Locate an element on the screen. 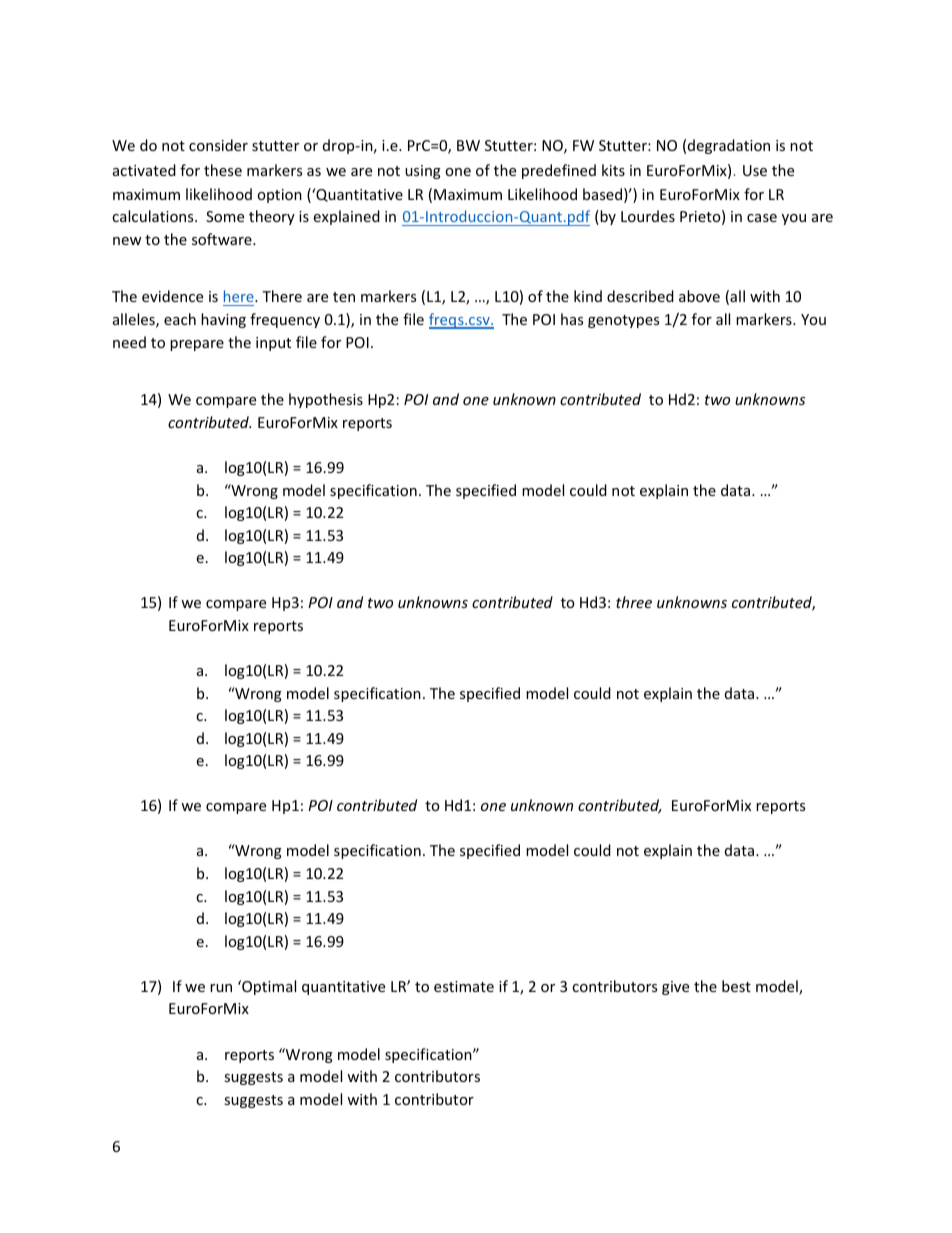 The image size is (952, 1233). best is located at coordinates (736, 986).
